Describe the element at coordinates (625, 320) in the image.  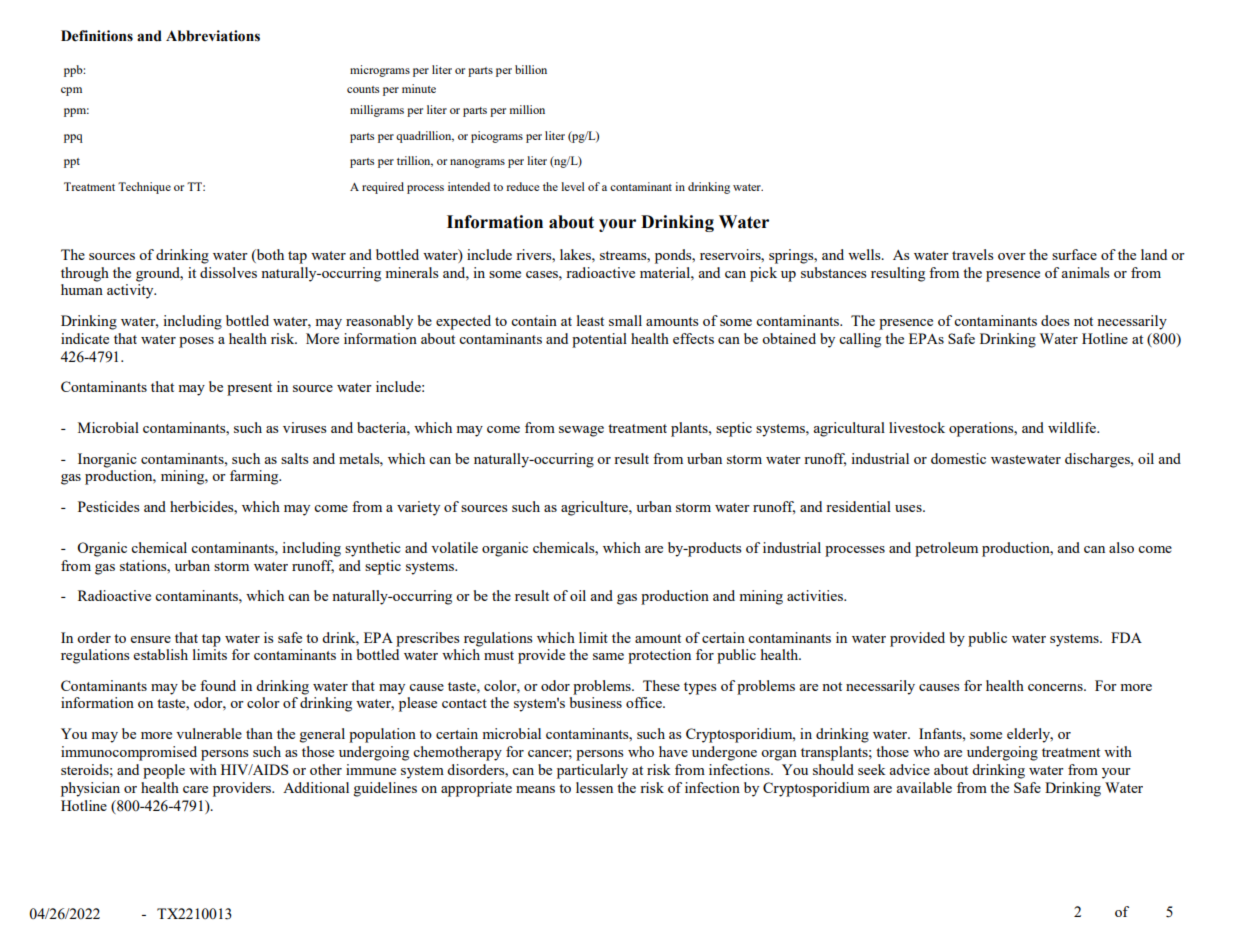
I see `small` at that location.
